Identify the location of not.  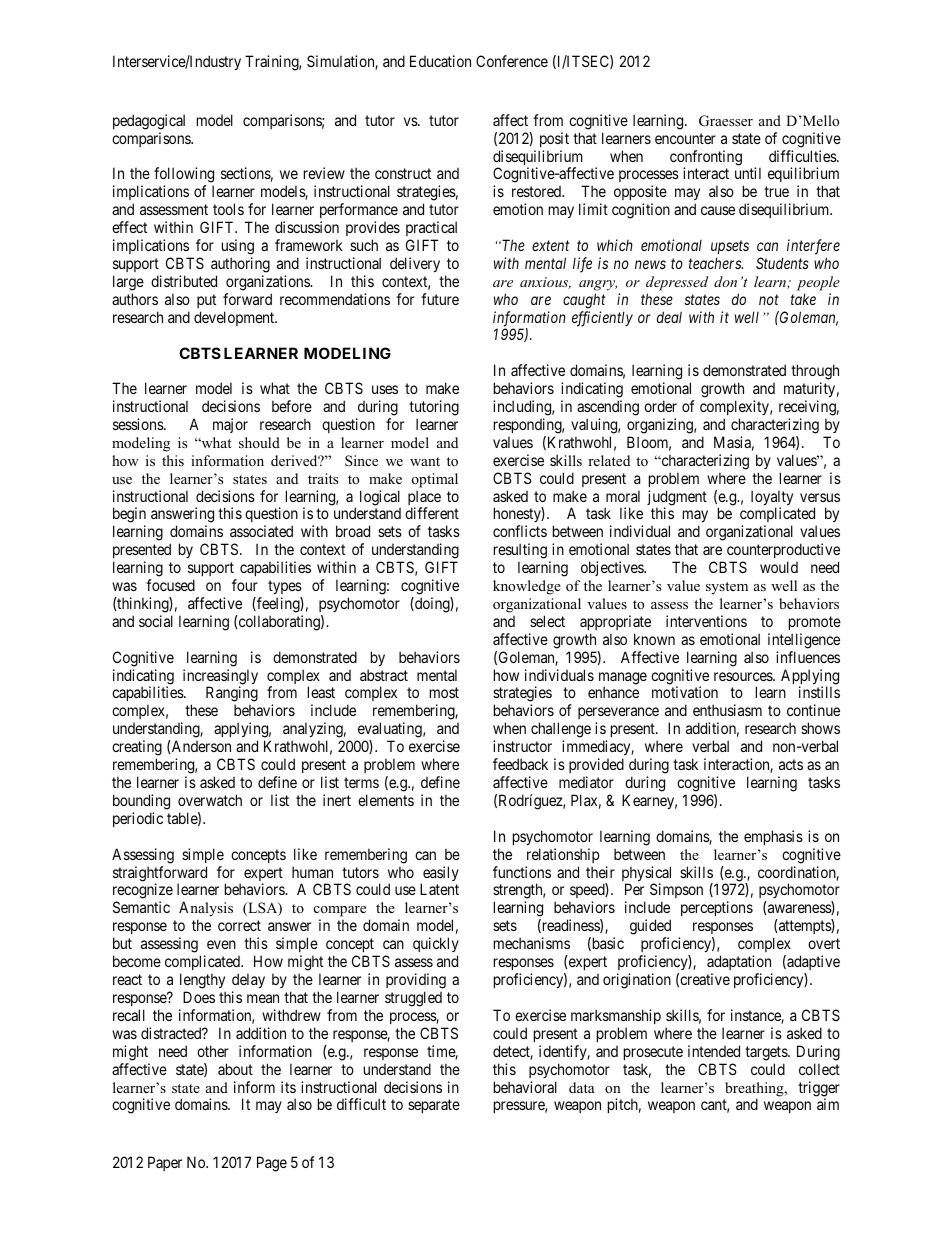
(769, 299).
